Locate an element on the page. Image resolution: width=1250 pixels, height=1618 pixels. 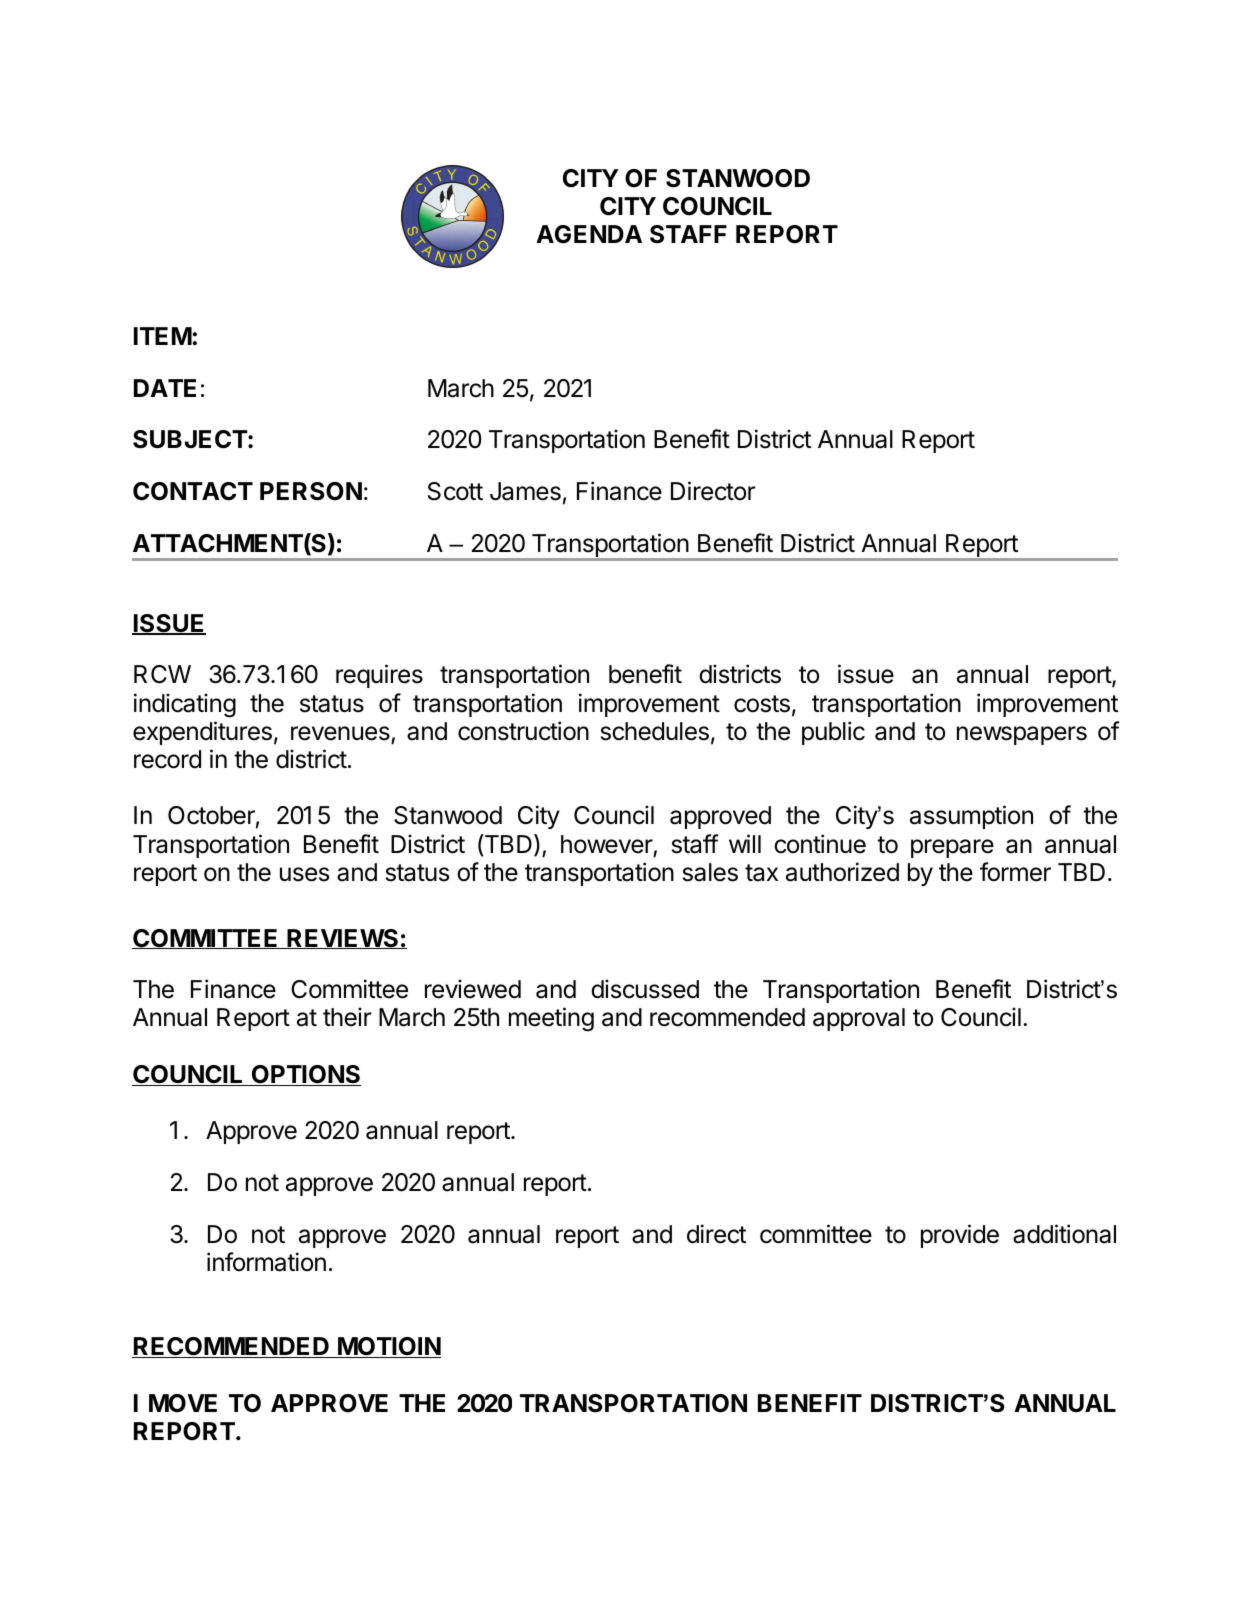
uses is located at coordinates (304, 874).
